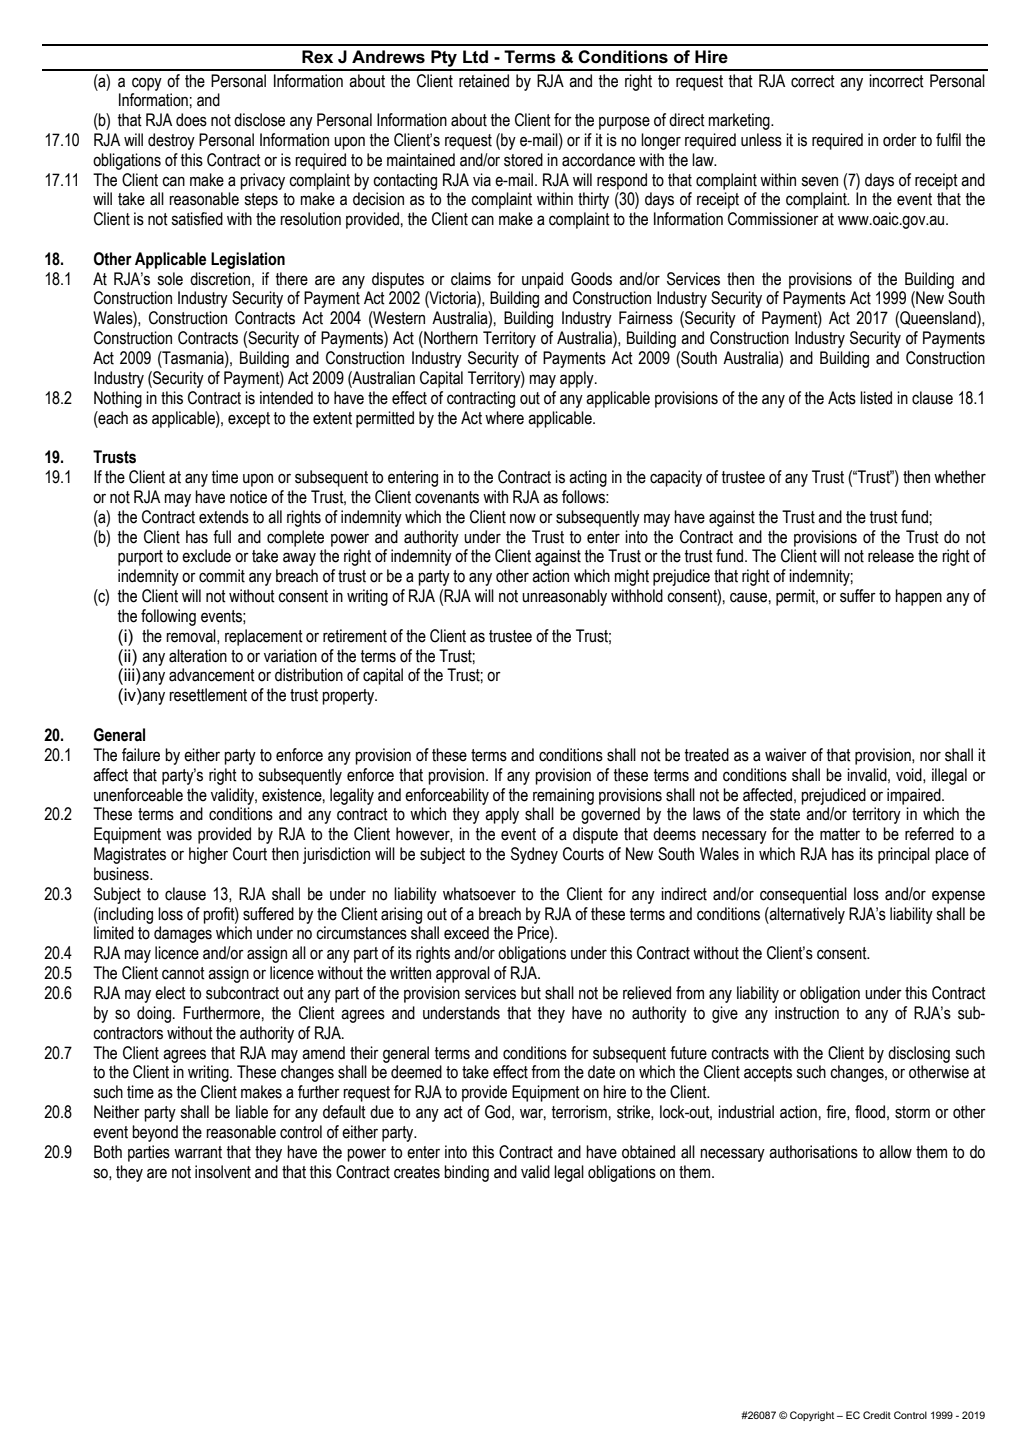  Describe the element at coordinates (601, 1072) in the screenshot. I see `date` at that location.
